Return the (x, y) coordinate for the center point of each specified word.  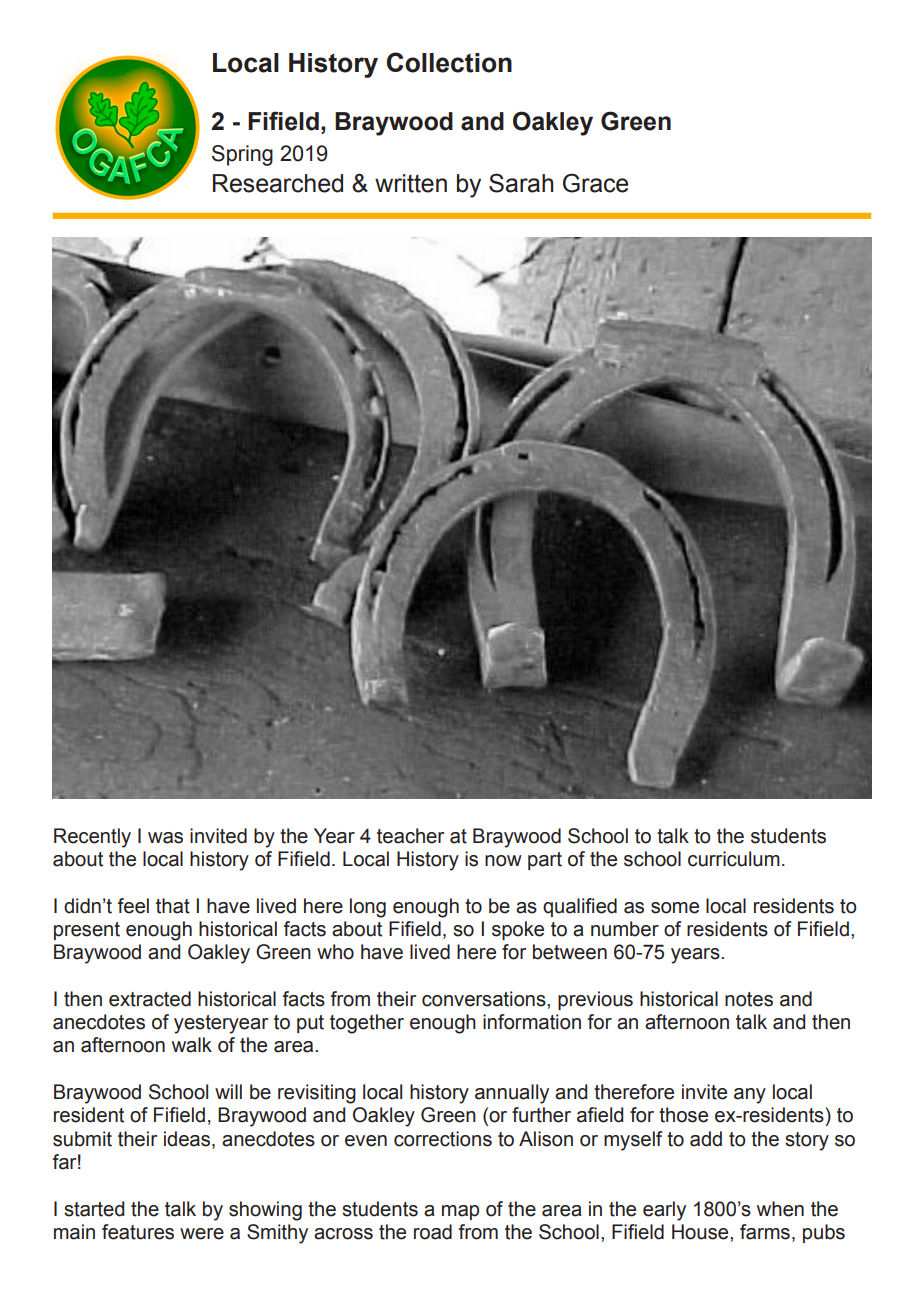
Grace (595, 183)
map (460, 1212)
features (138, 1232)
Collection (449, 62)
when (780, 1209)
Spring (242, 155)
